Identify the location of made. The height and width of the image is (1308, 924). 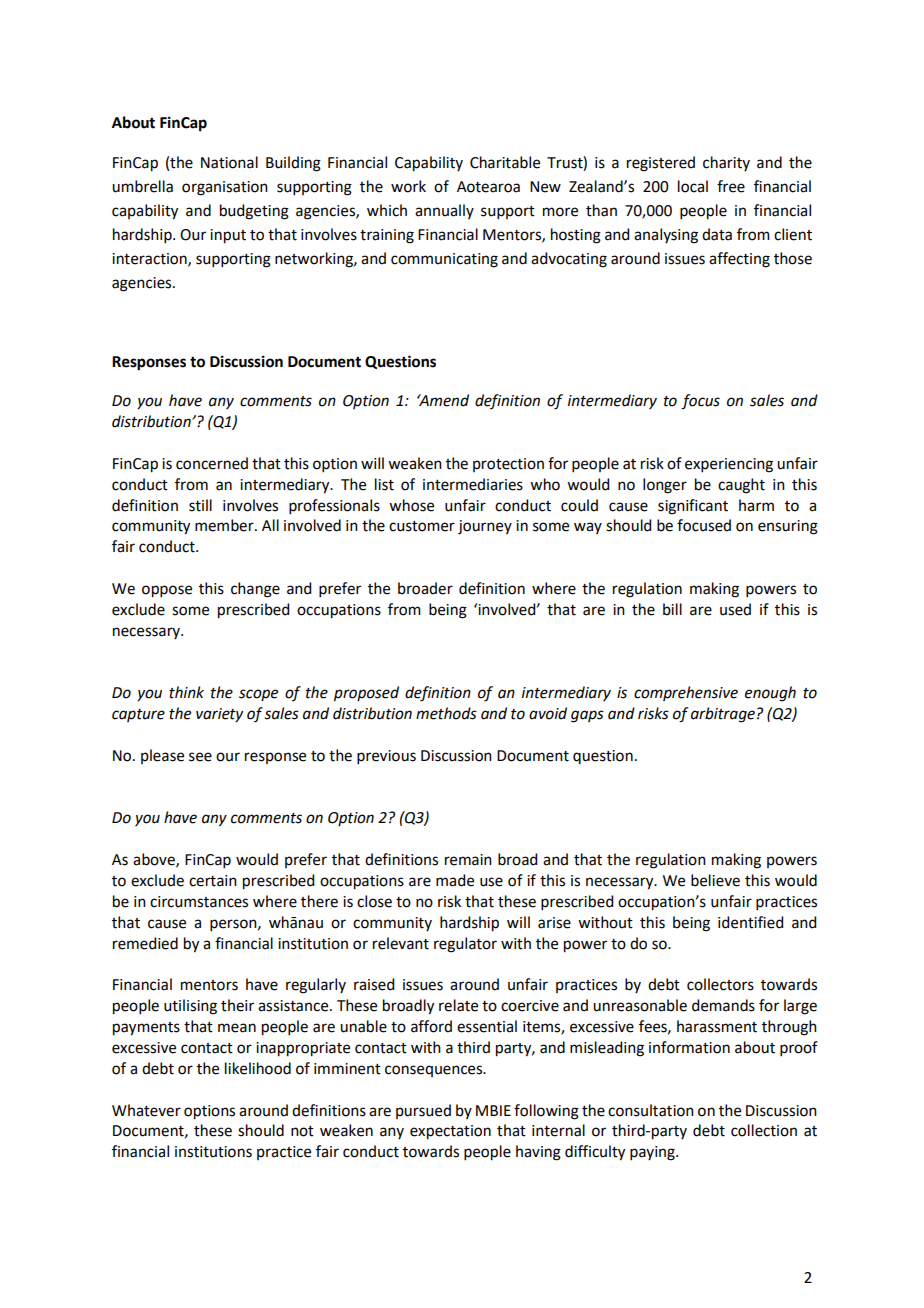
(455, 880).
